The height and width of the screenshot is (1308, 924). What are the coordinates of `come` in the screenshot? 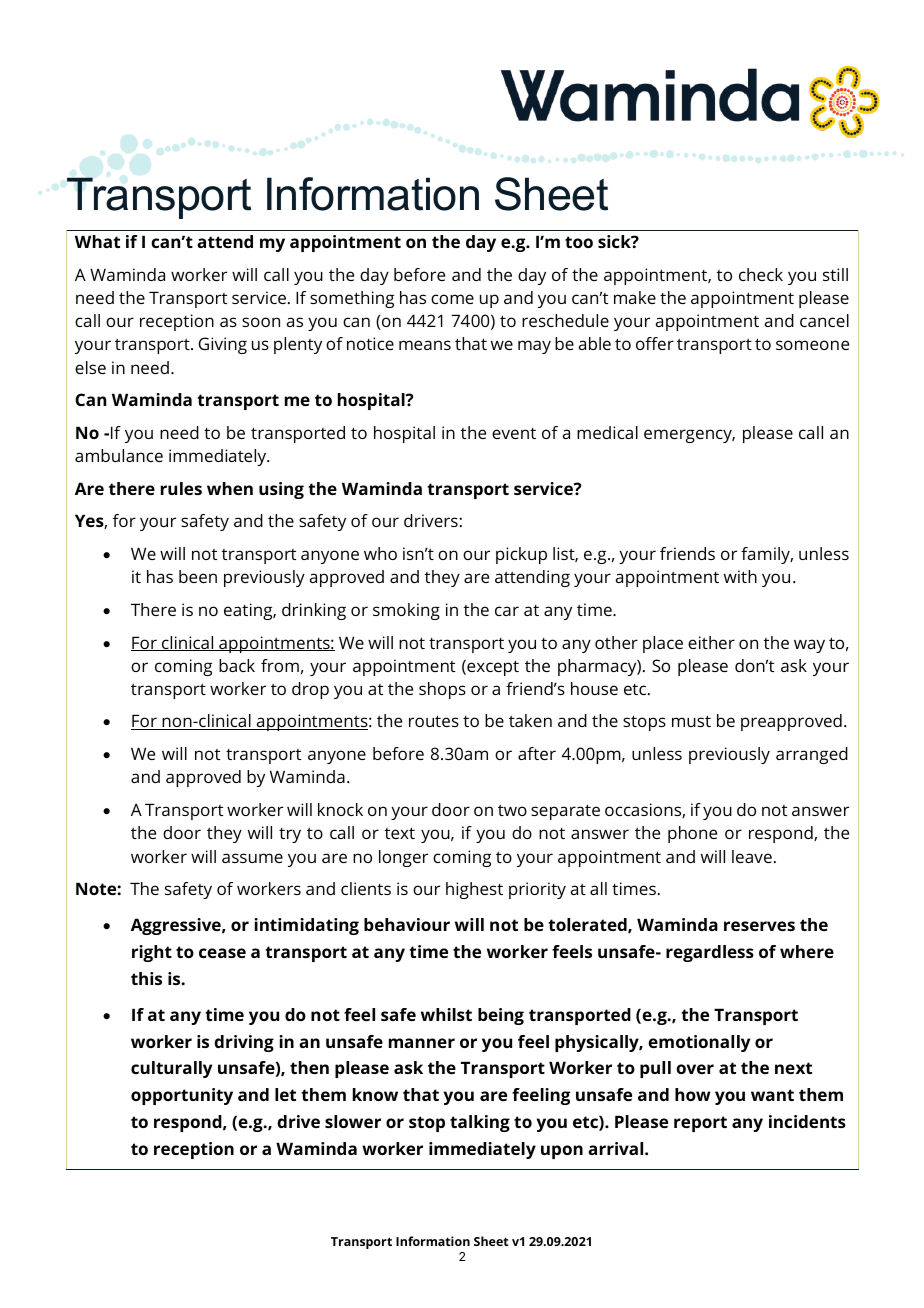 It's located at (452, 299).
